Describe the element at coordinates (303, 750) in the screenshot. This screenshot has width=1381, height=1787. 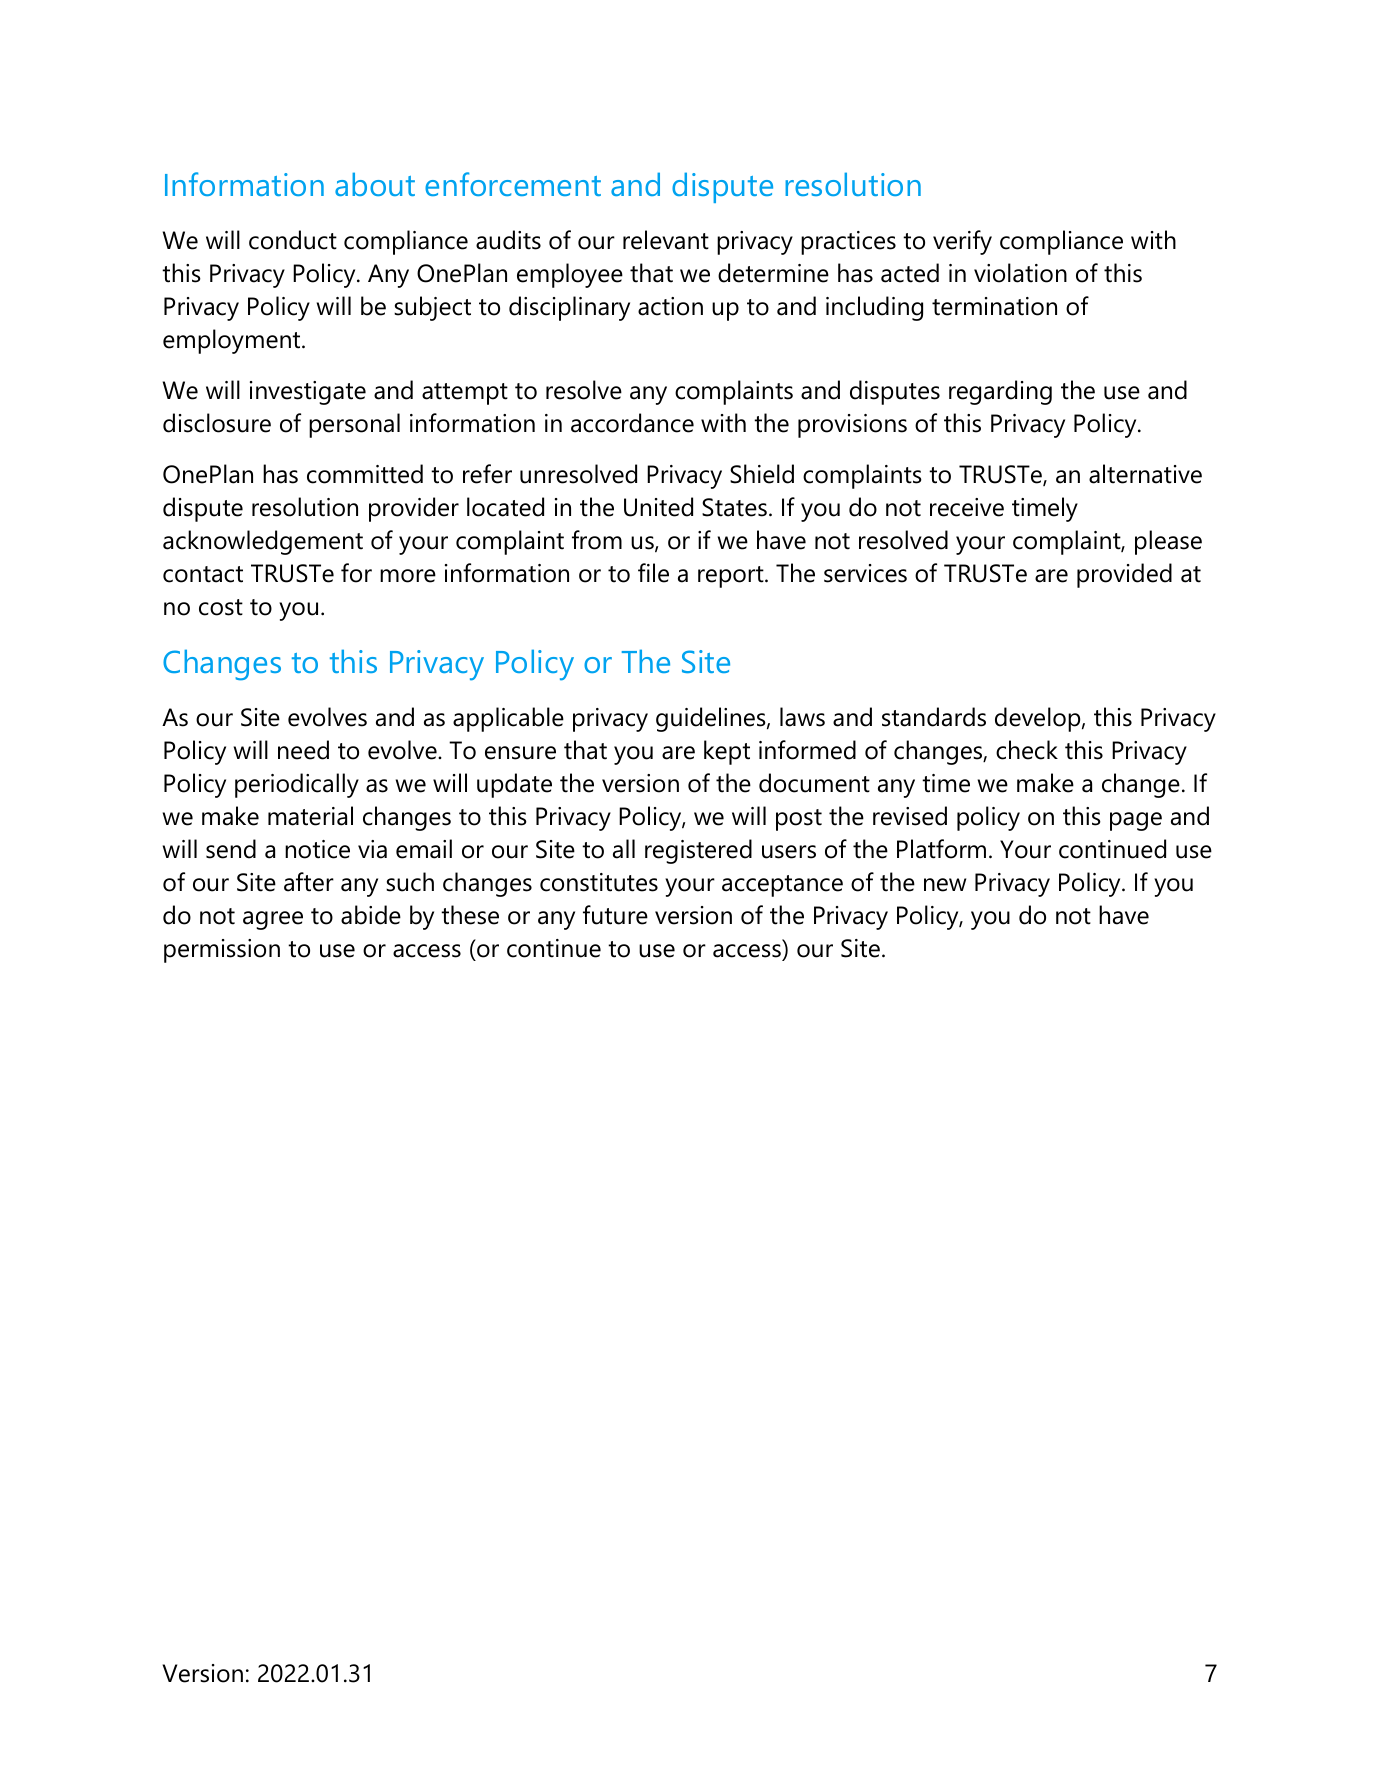
I see `need` at that location.
